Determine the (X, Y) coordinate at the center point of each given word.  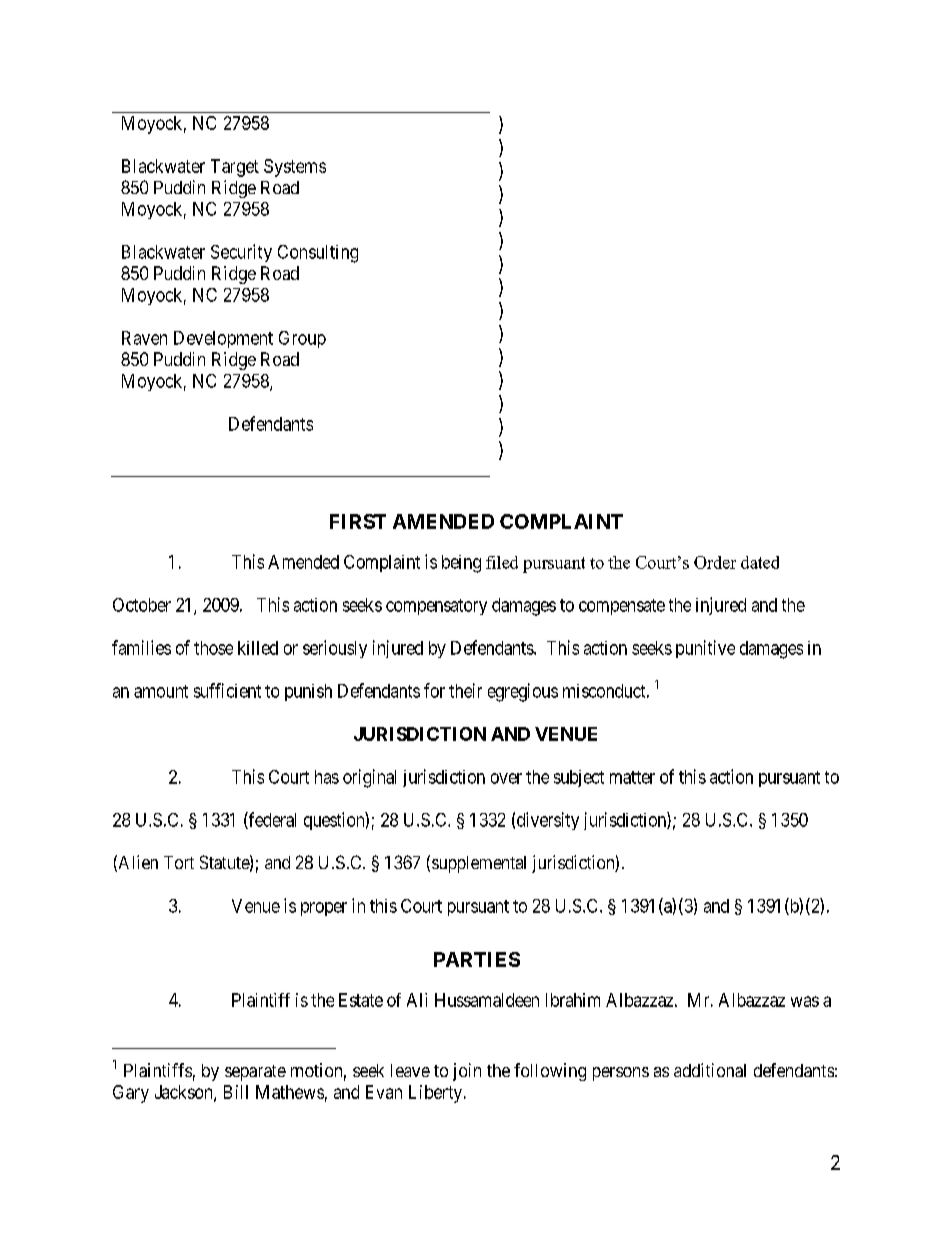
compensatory (436, 607)
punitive (705, 649)
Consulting (318, 254)
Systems (295, 168)
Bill (236, 1092)
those (213, 648)
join (467, 1072)
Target (235, 168)
